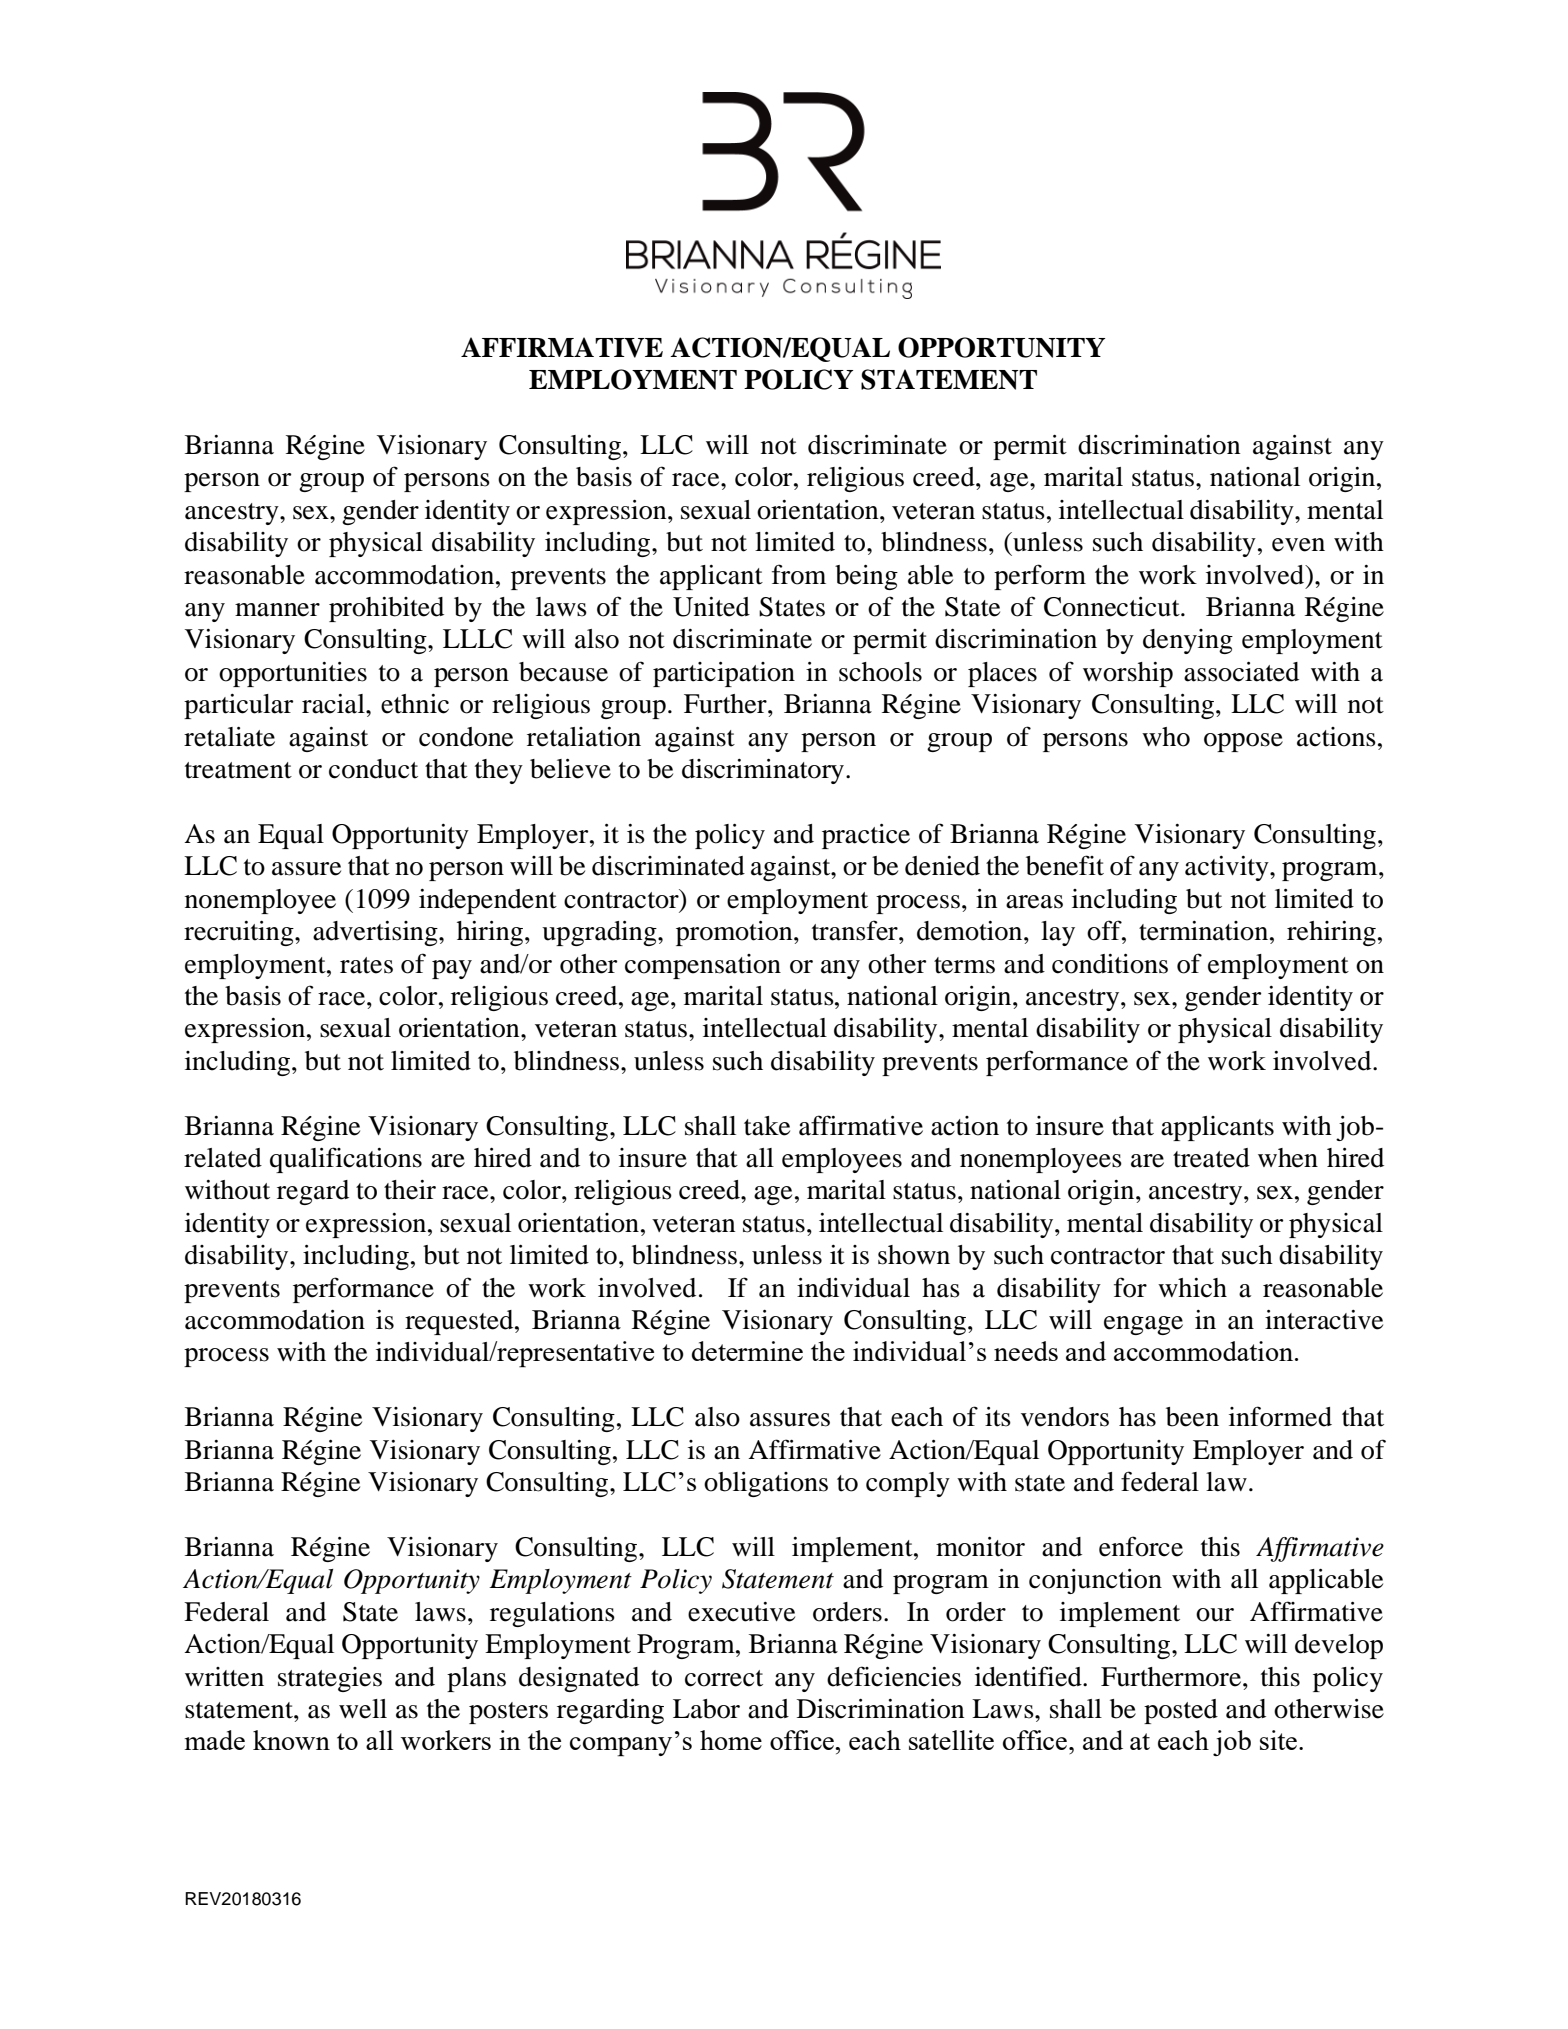 The image size is (1568, 2029). I want to click on compensation, so click(703, 966).
